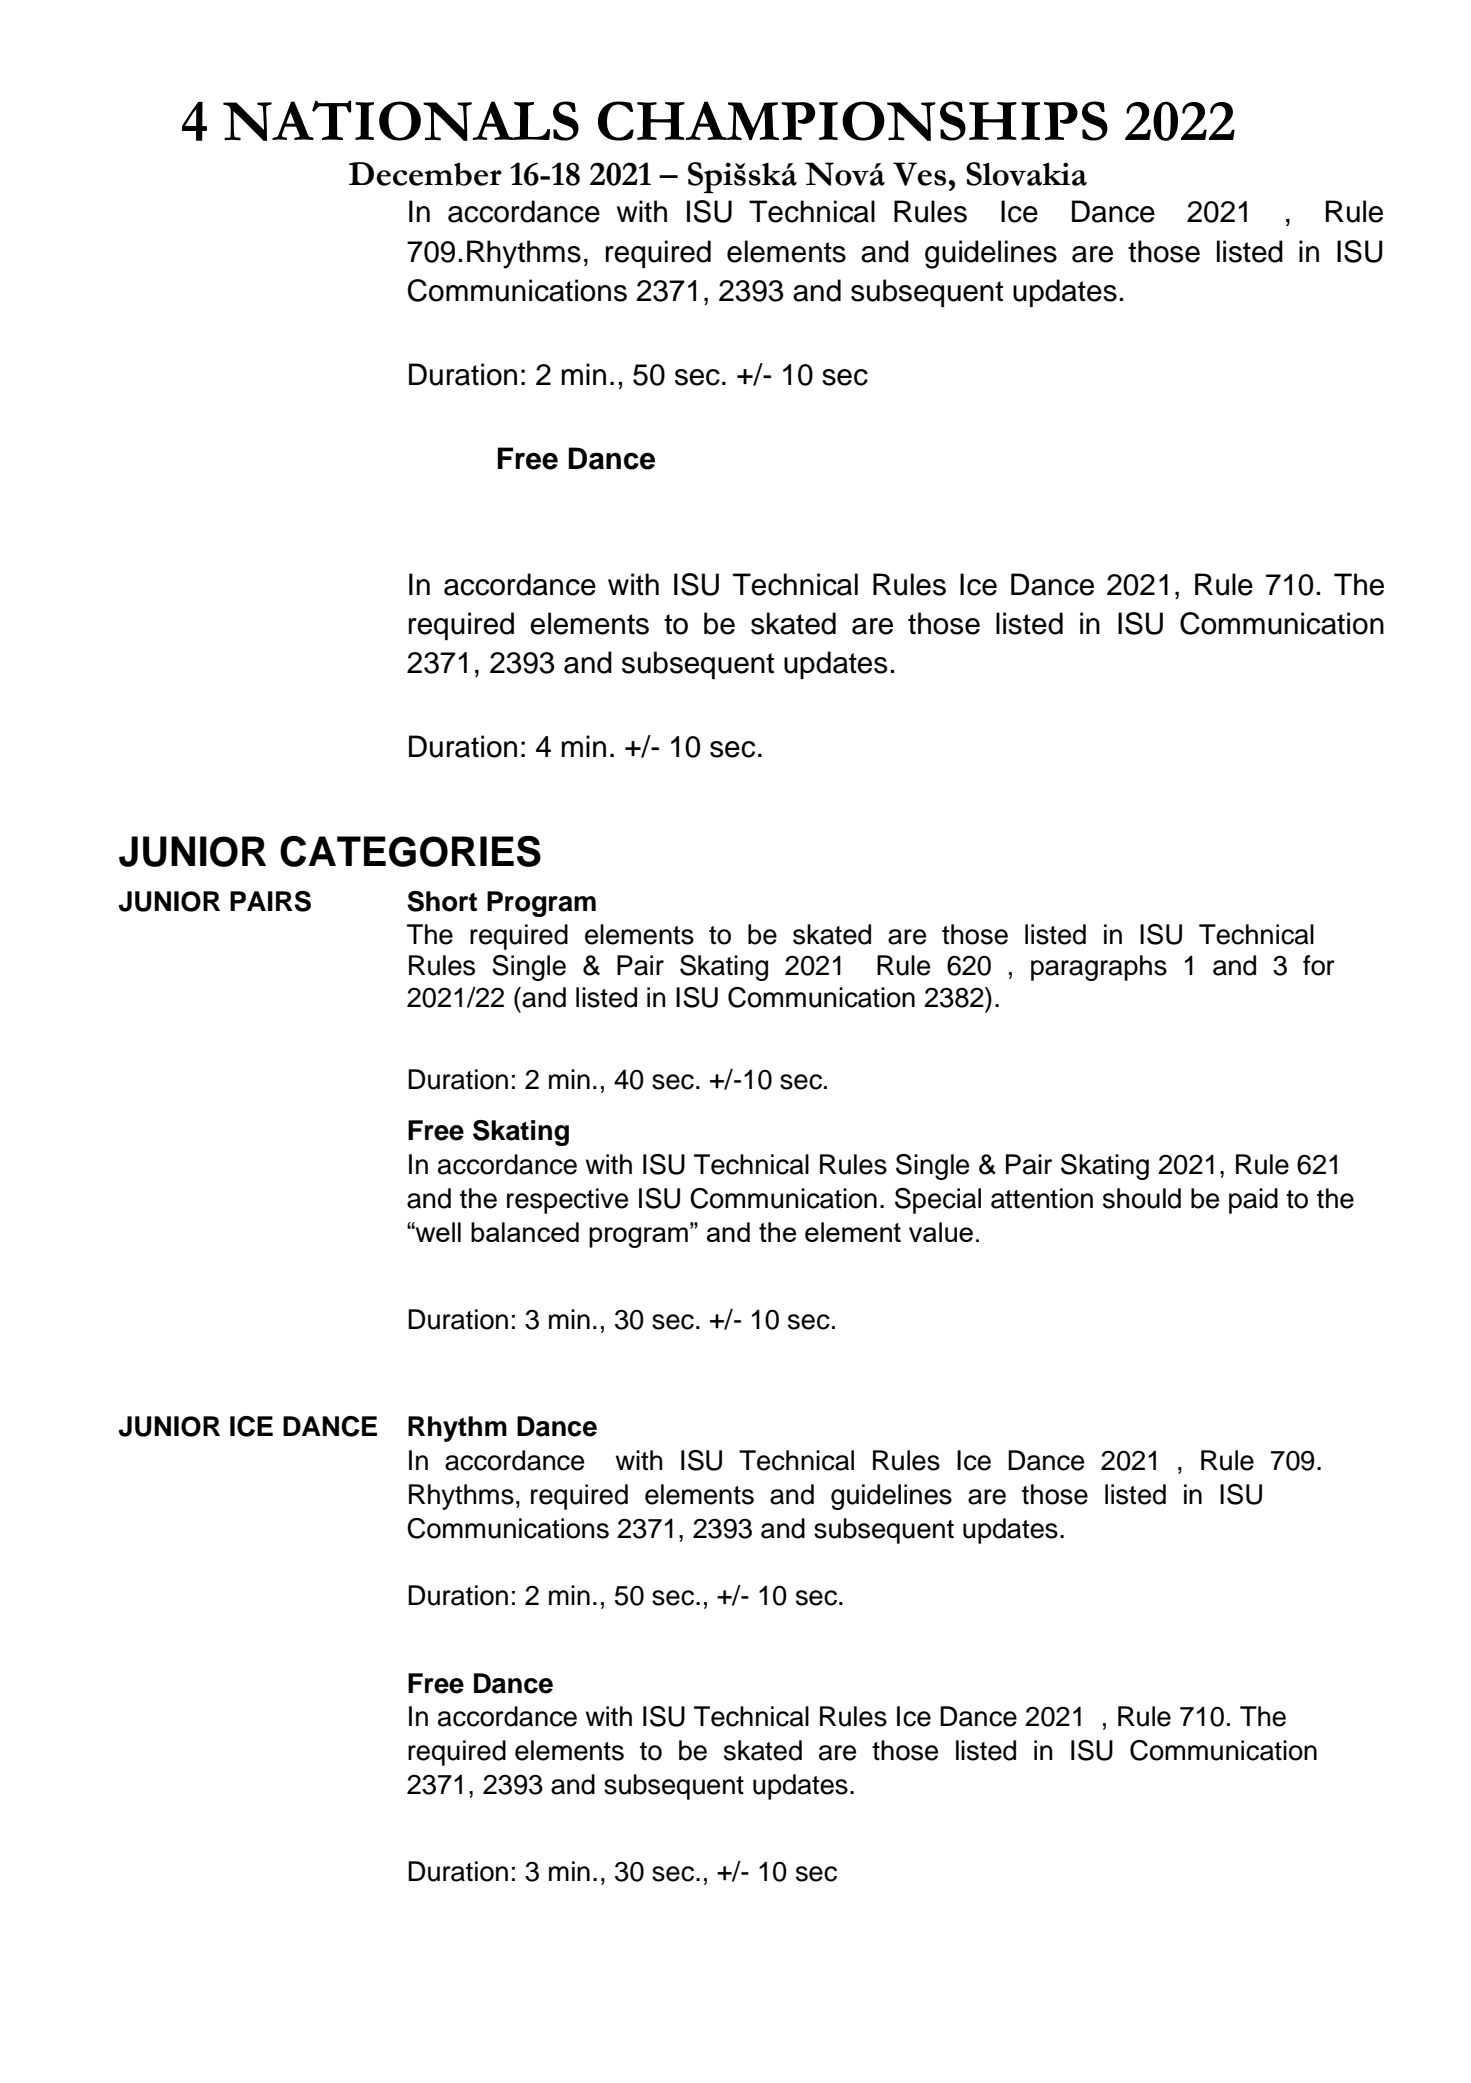 This screenshot has height=2083, width=1471. Describe the element at coordinates (1099, 968) in the screenshot. I see `paragraphs` at that location.
